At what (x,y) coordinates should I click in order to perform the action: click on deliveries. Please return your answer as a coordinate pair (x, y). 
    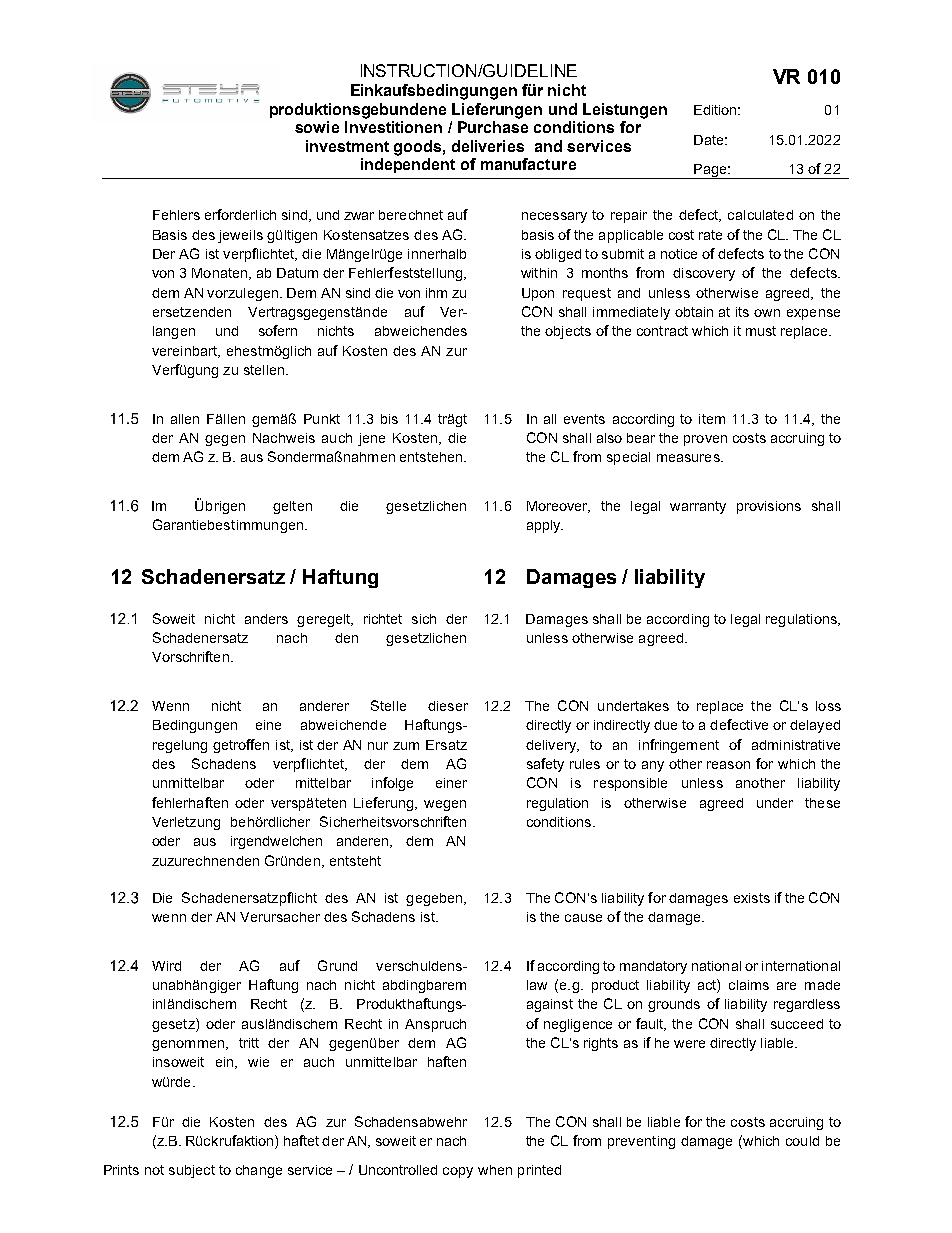
    Looking at the image, I should click on (488, 146).
